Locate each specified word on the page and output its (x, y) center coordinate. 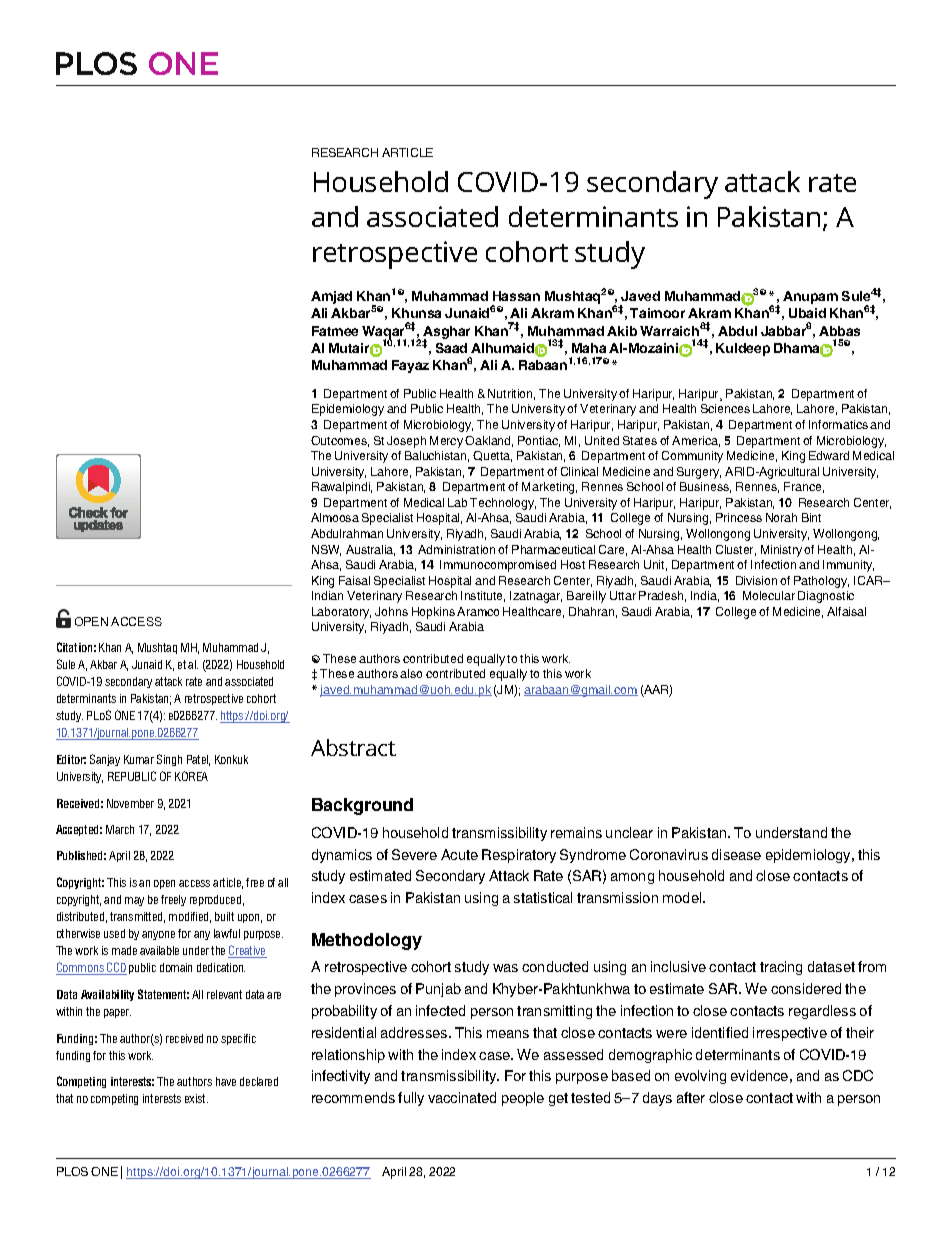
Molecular (769, 595)
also (411, 673)
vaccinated (462, 1097)
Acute (459, 854)
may (134, 901)
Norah (781, 517)
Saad (451, 348)
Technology (503, 504)
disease (736, 854)
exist (196, 1098)
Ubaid (807, 313)
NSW (326, 550)
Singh (169, 760)
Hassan (516, 296)
